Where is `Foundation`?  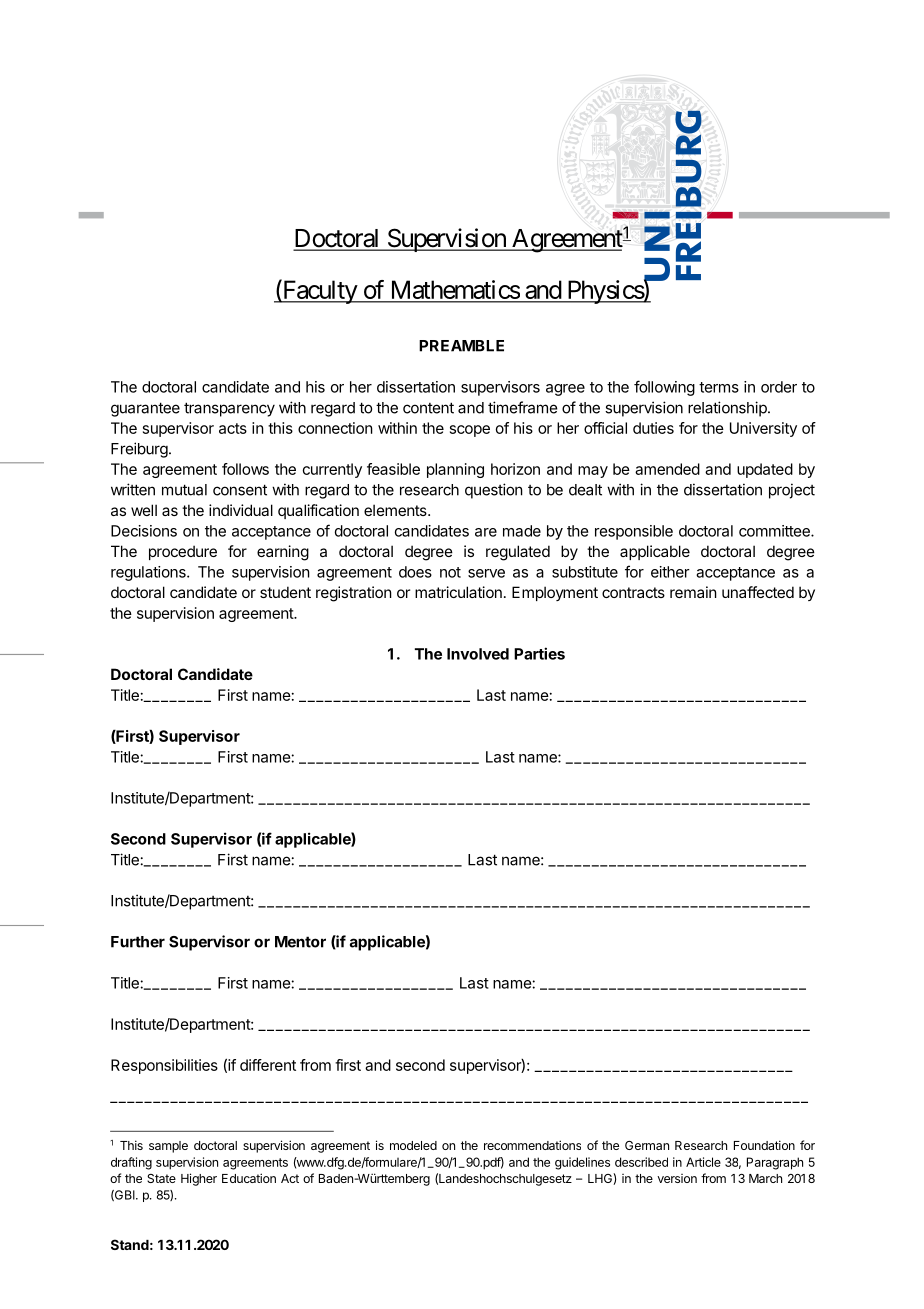
Foundation is located at coordinates (764, 1145).
